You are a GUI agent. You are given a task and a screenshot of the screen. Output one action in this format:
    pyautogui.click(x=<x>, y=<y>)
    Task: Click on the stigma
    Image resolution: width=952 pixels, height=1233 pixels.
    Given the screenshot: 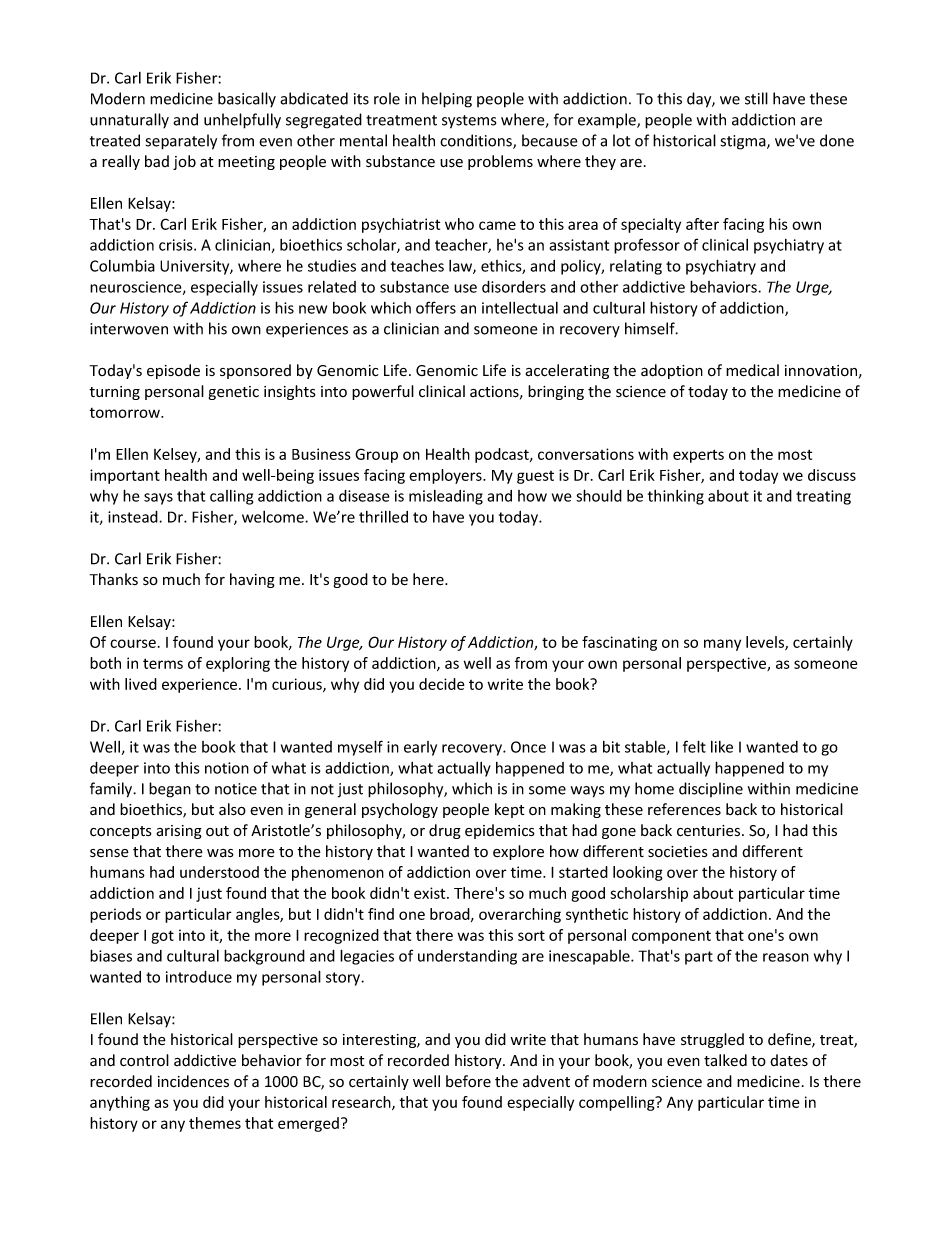 What is the action you would take?
    pyautogui.click(x=744, y=142)
